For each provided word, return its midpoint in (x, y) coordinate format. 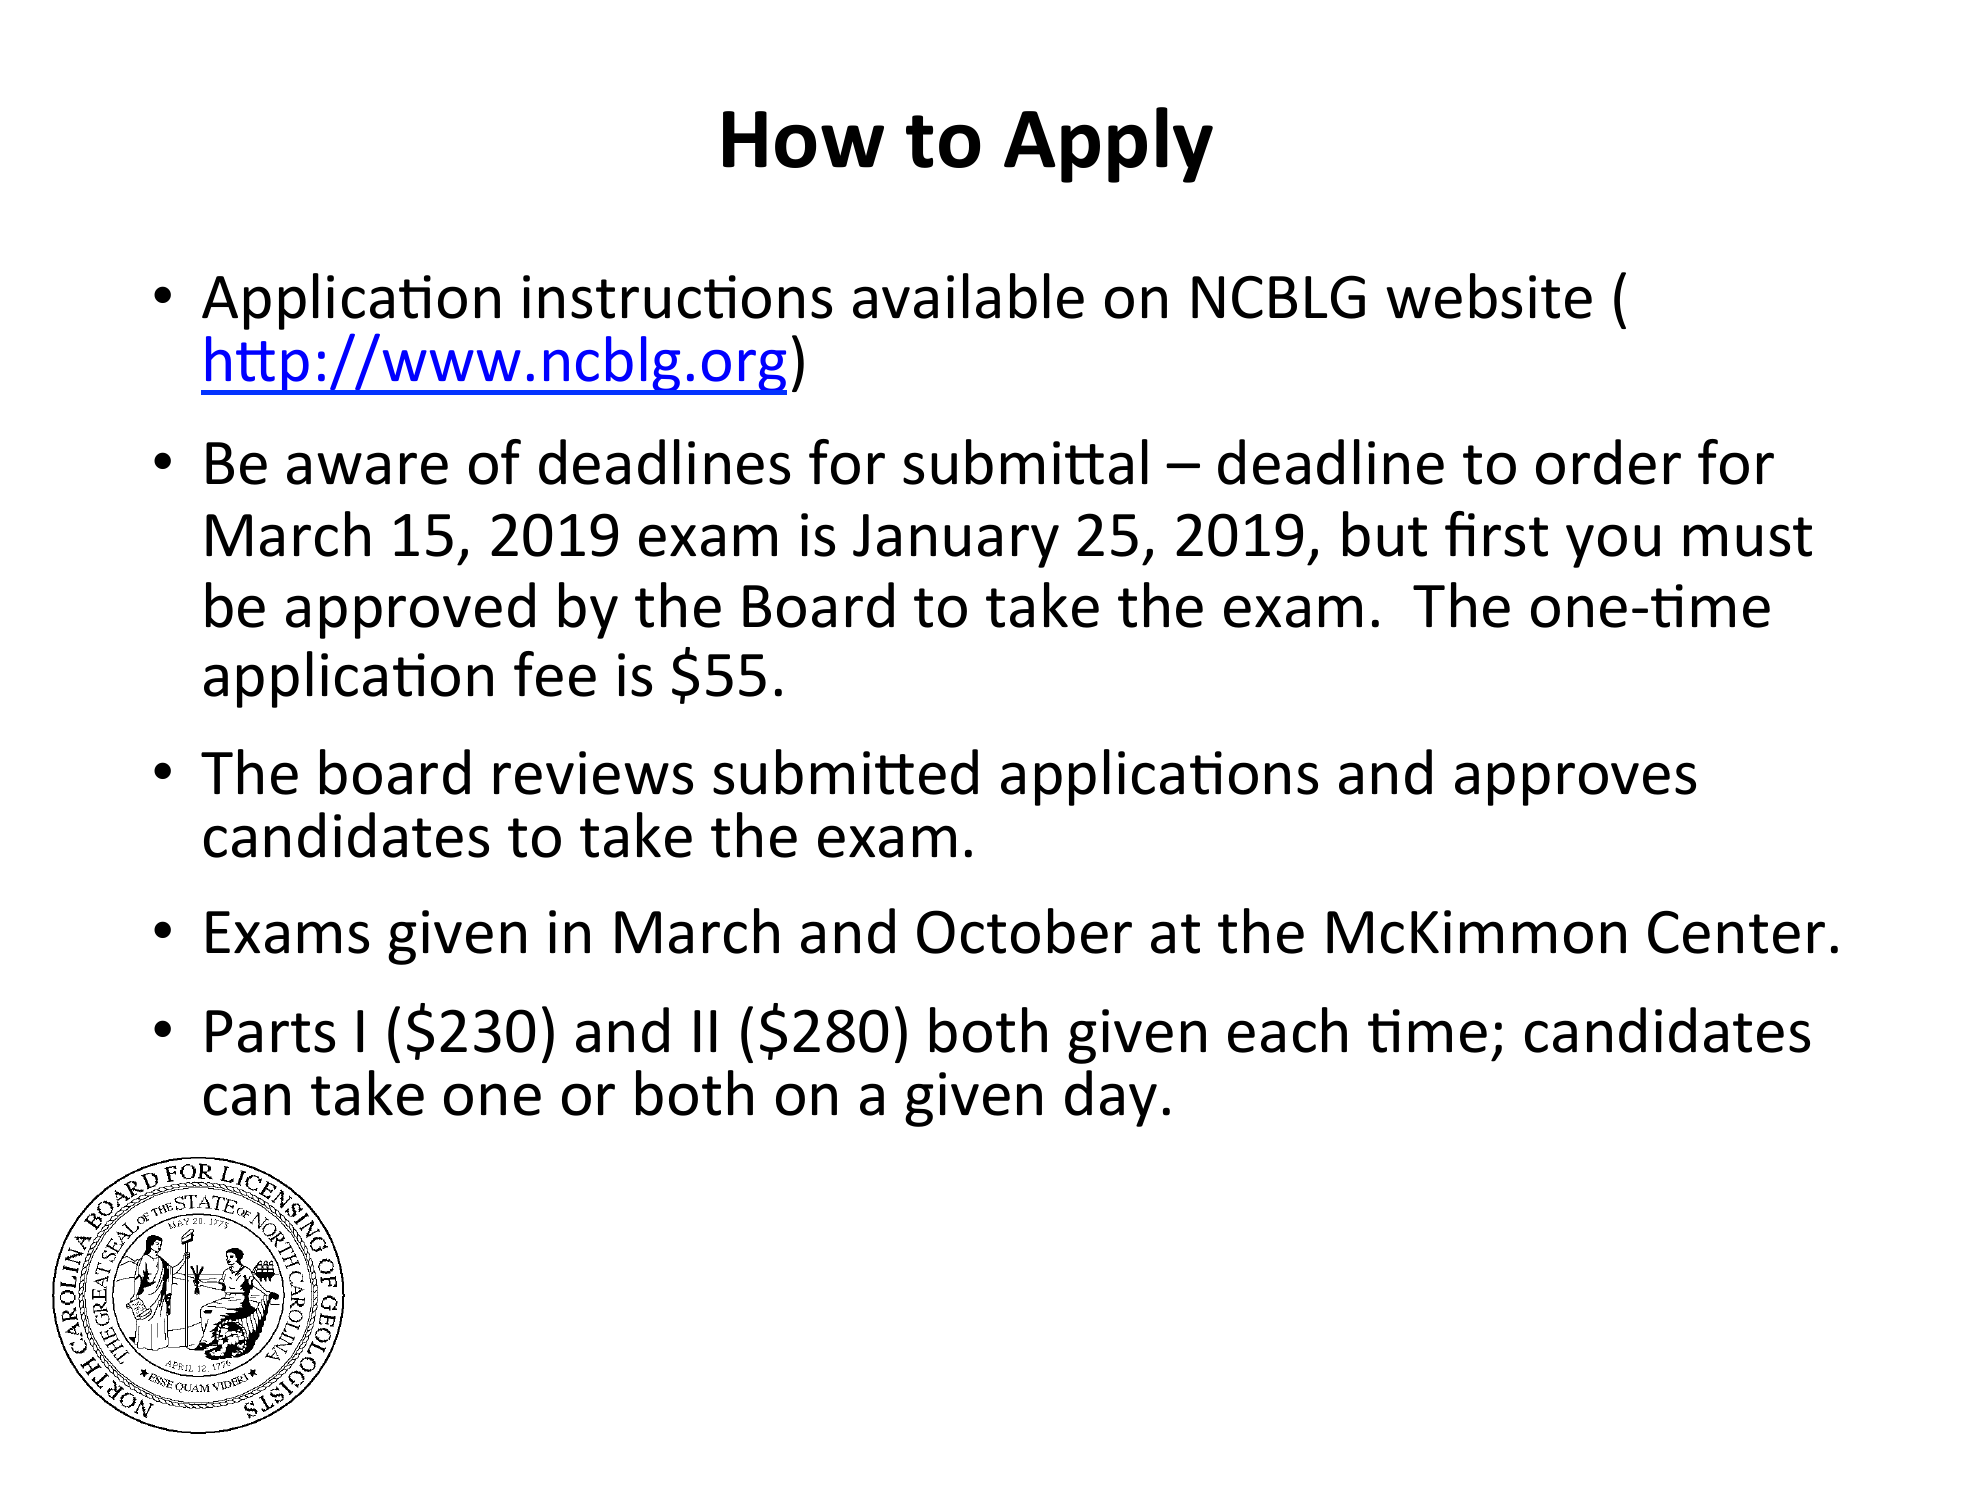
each (1287, 1030)
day (1111, 1098)
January (956, 541)
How (803, 139)
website (1489, 296)
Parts (270, 1031)
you (1613, 546)
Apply (1108, 145)
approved (410, 610)
